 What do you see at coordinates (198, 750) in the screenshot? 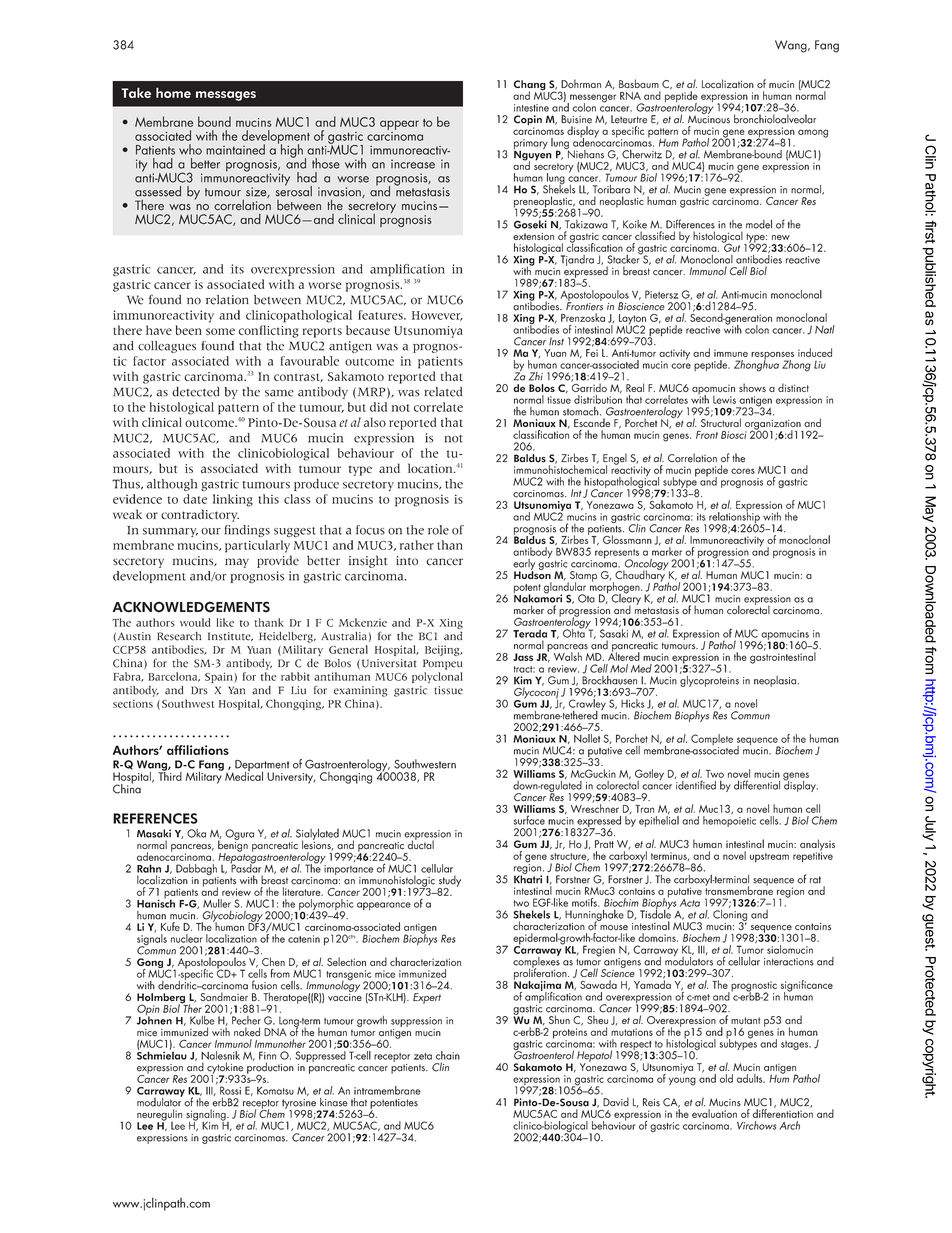
I see `affiliations` at bounding box center [198, 750].
